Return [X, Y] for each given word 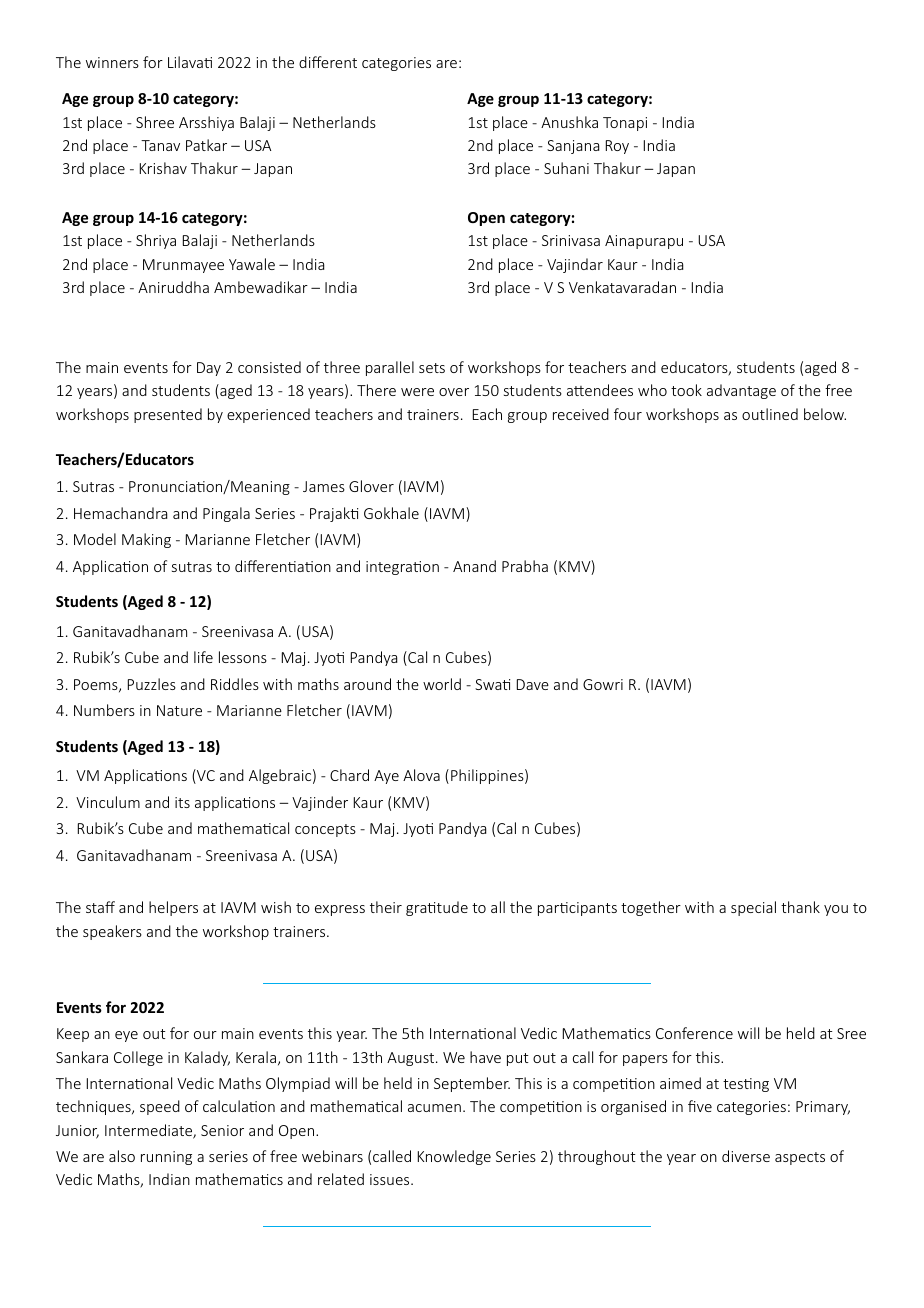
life [203, 657]
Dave [533, 684]
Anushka [569, 122]
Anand [474, 566]
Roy [617, 147]
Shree [155, 122]
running [166, 1158]
